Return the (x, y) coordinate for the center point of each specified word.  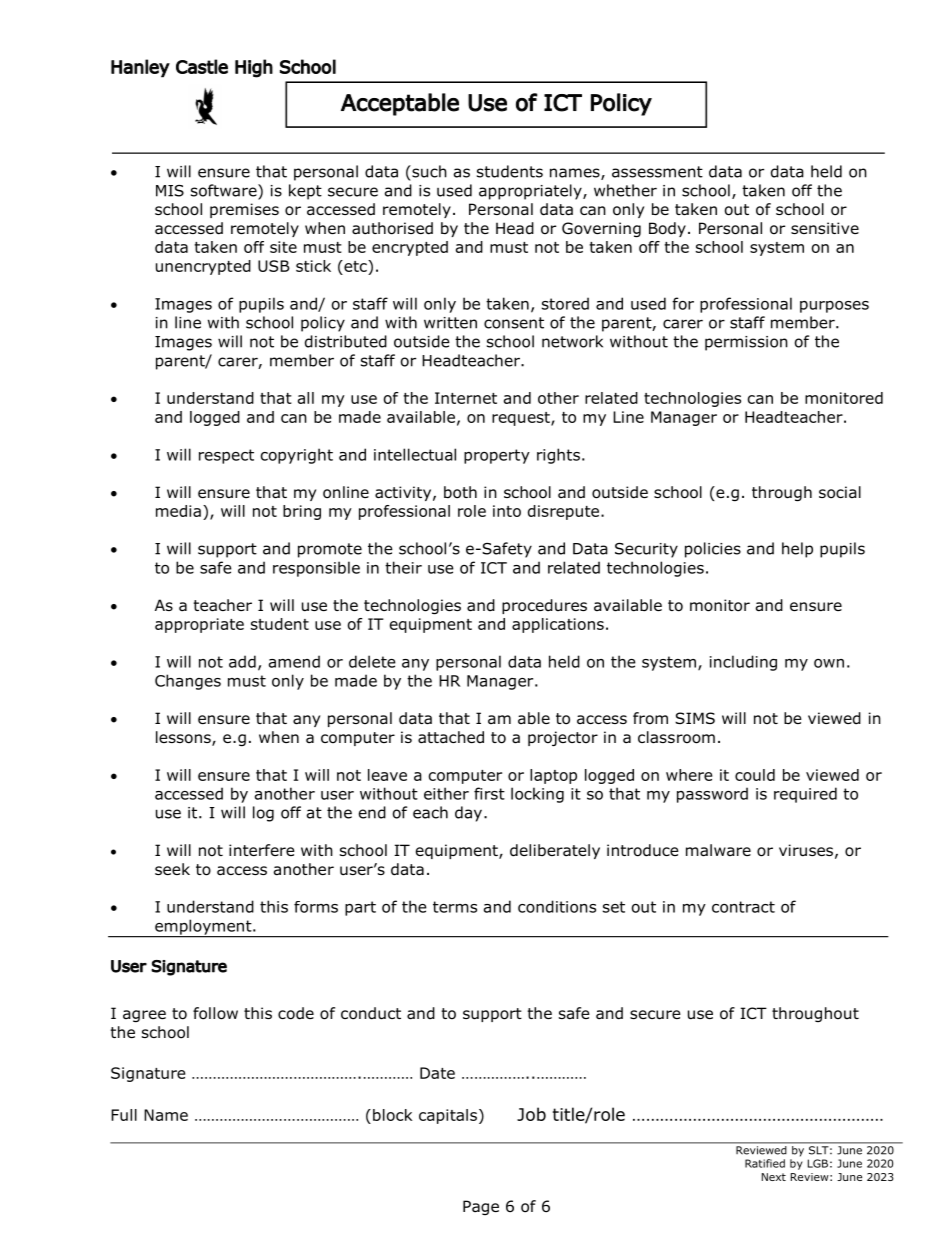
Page (481, 1207)
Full (124, 1115)
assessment (657, 172)
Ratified (765, 1163)
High (254, 68)
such (428, 171)
